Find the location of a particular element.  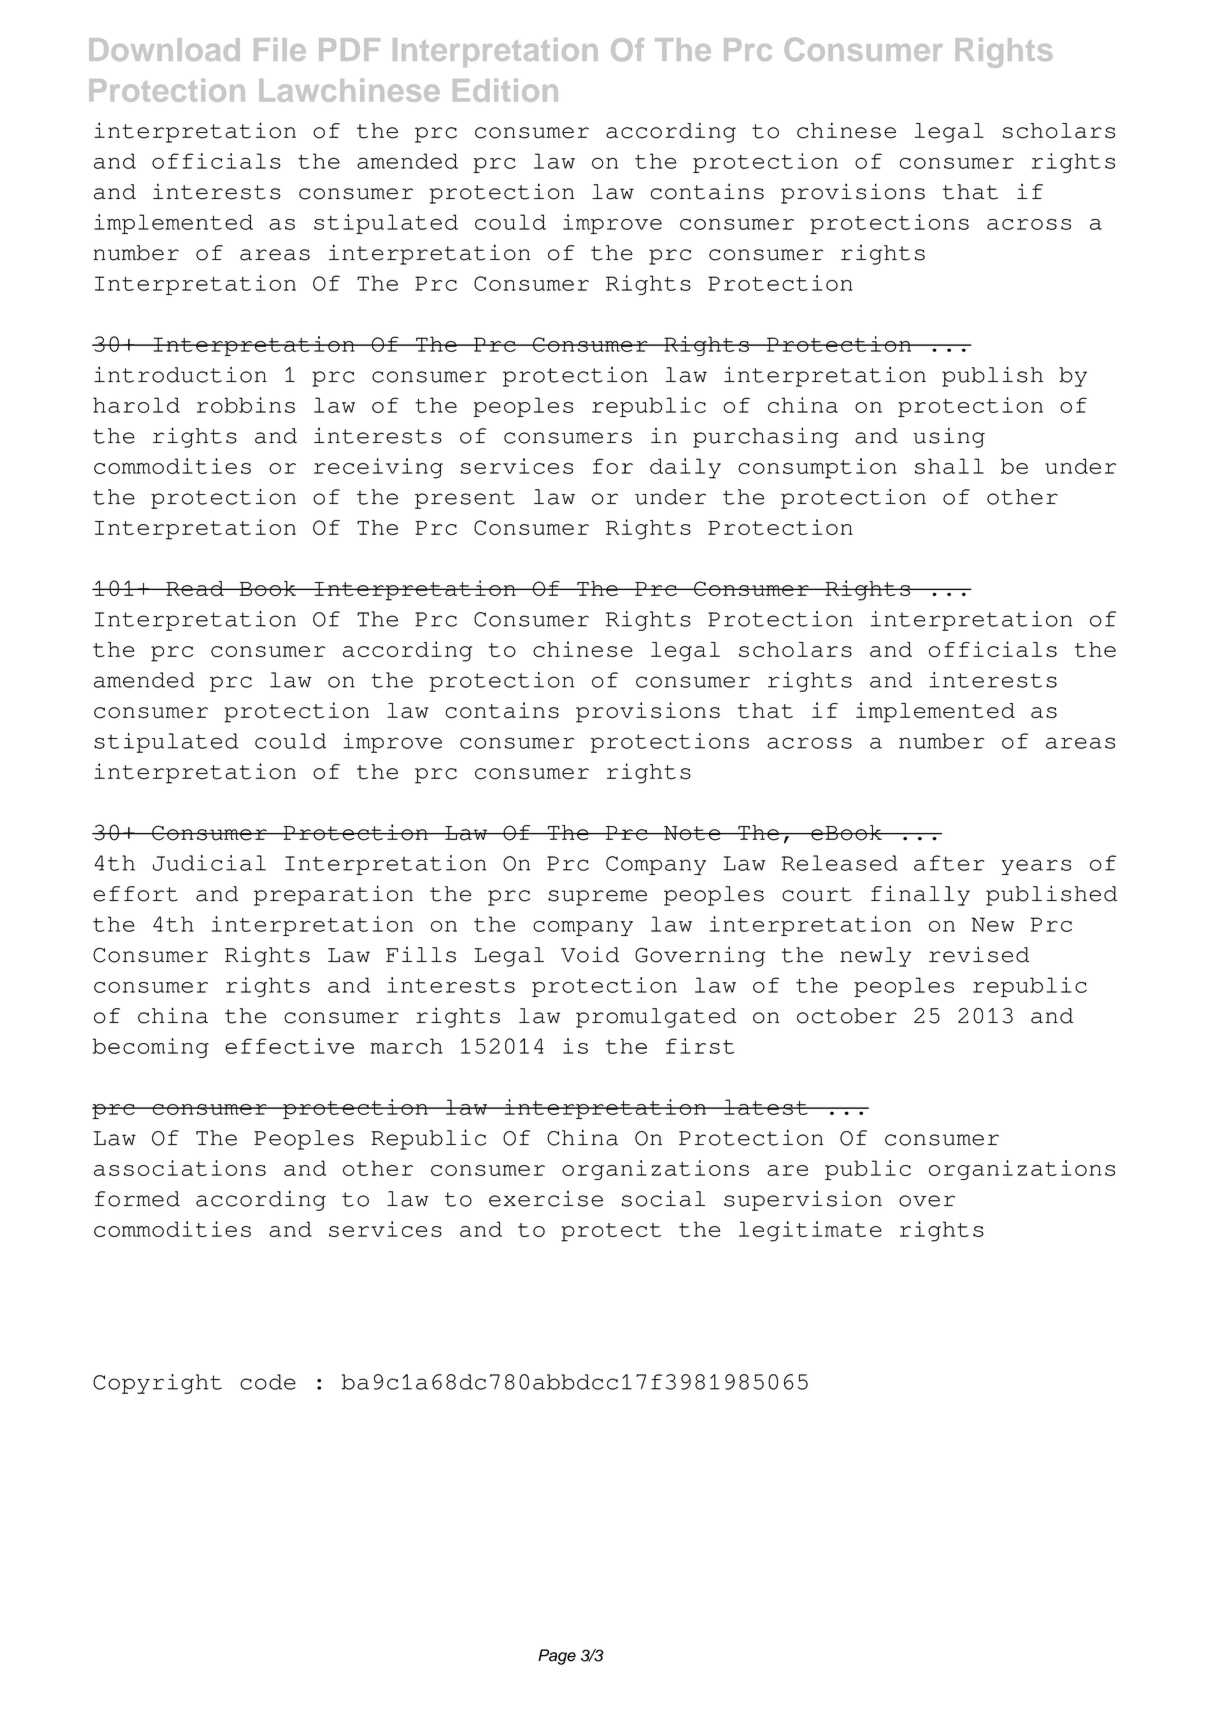

Edition is located at coordinates (505, 90).
